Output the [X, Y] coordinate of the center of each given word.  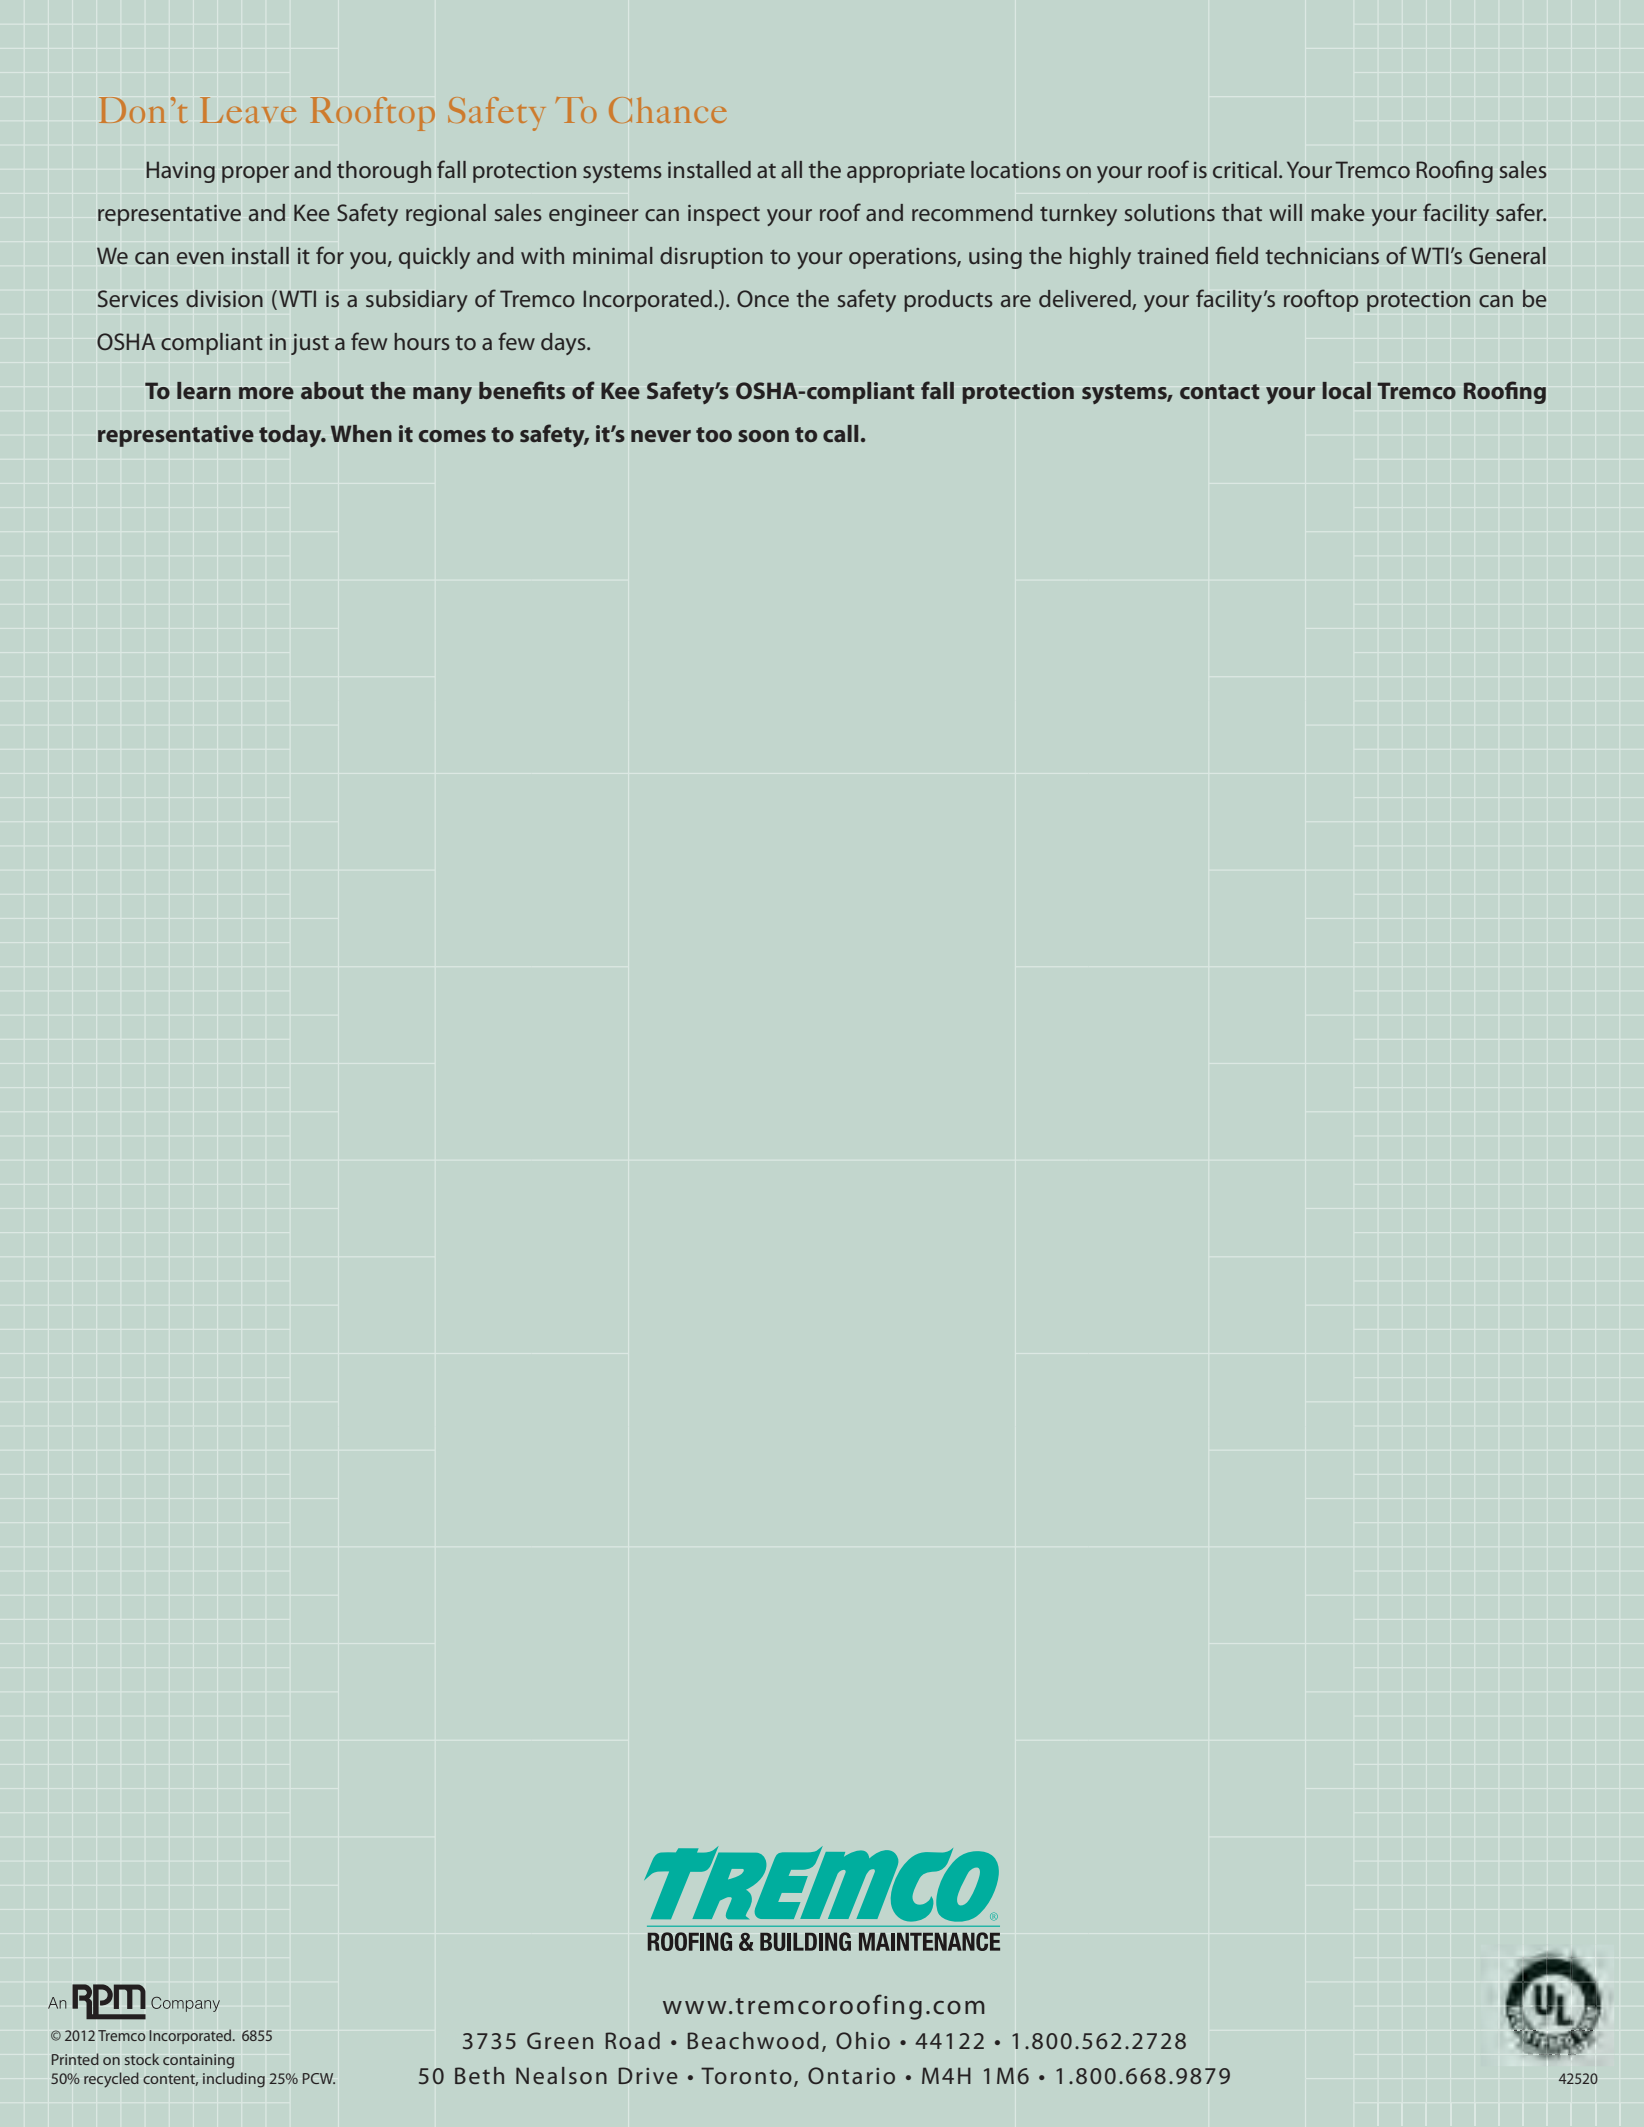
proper [255, 174]
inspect [724, 215]
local [1346, 390]
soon [763, 436]
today [291, 436]
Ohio [863, 2040]
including [234, 2080]
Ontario [851, 2075]
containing [198, 2061]
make [1338, 212]
